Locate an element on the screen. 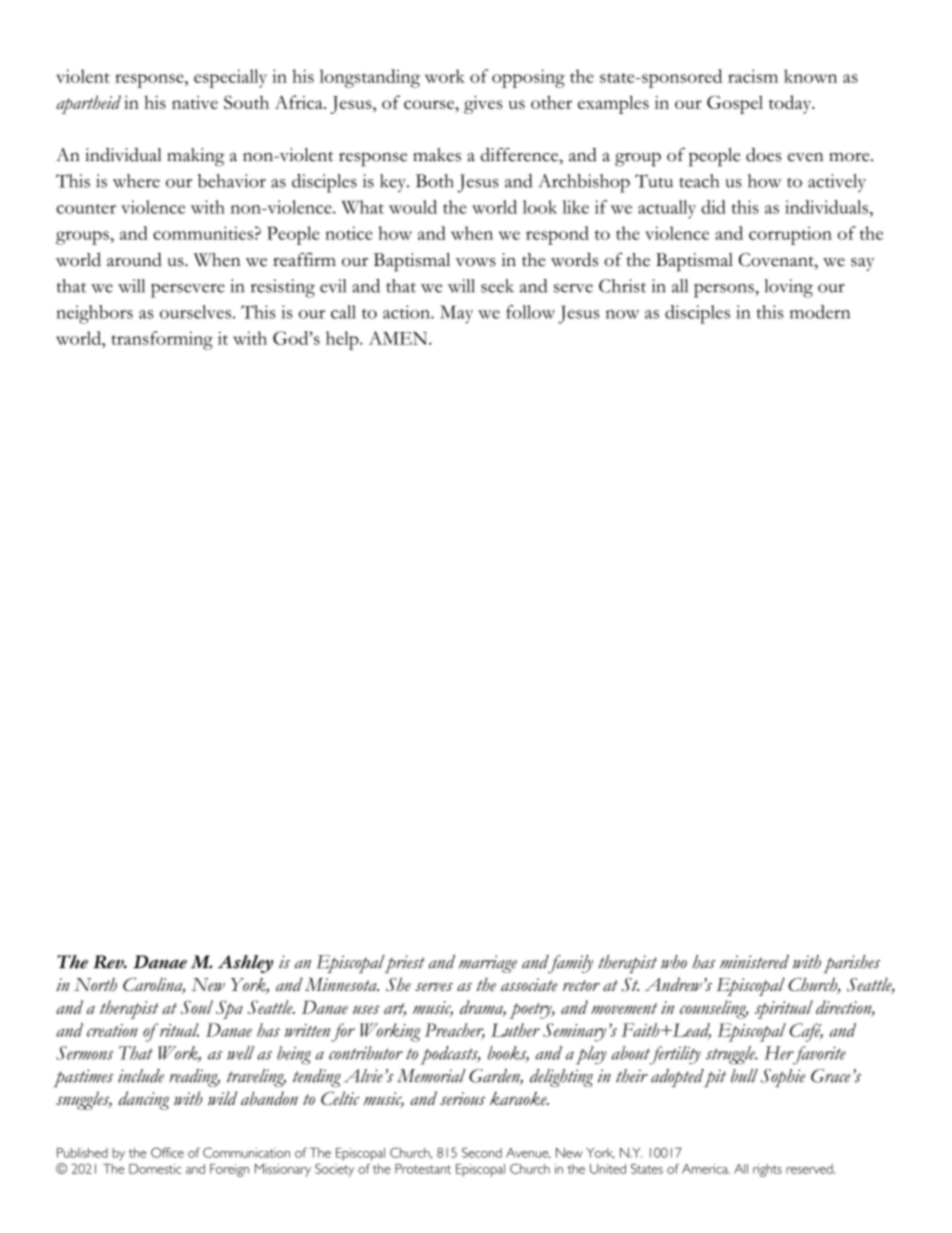 This screenshot has height=1233, width=952. today is located at coordinates (791, 104).
